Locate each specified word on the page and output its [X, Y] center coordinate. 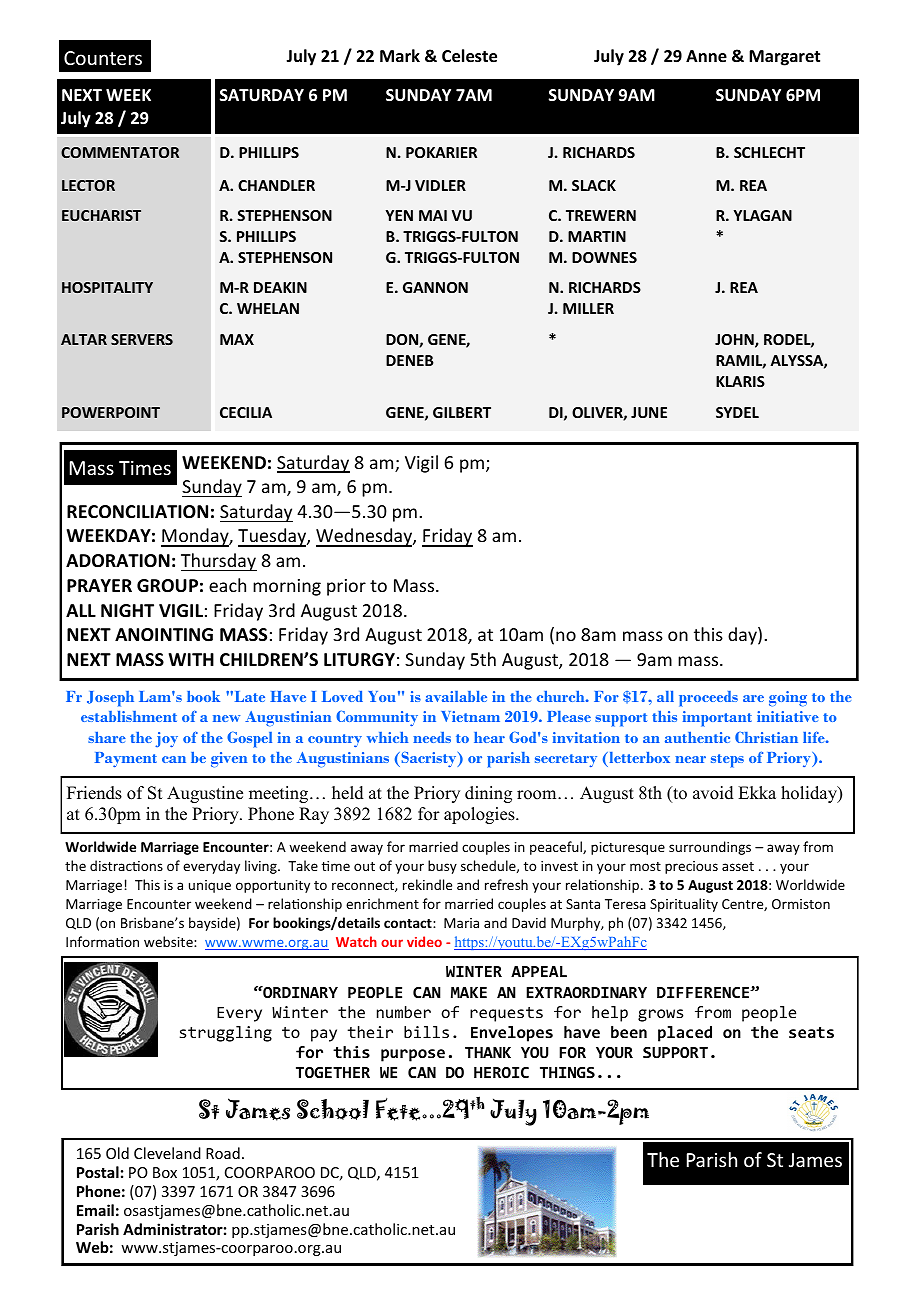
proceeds [708, 699]
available [456, 696]
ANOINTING [164, 635]
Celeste [469, 56]
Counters [103, 58]
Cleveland [167, 1153]
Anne [706, 56]
